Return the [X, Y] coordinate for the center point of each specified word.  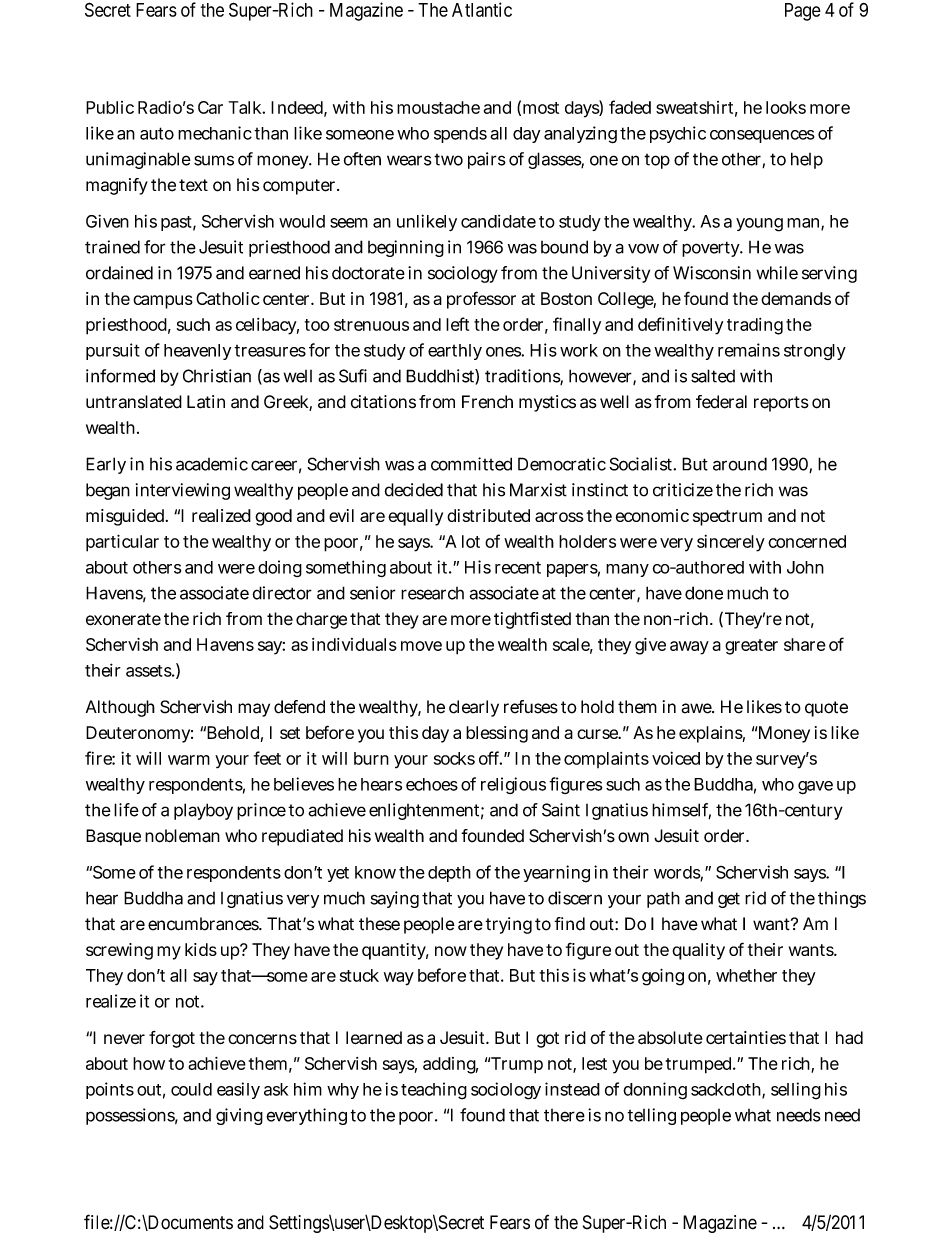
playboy [203, 811]
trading [755, 326]
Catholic [228, 298]
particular [122, 543]
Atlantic [482, 9]
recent [518, 568]
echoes [432, 784]
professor [481, 300]
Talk [246, 107]
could [191, 1089]
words [677, 873]
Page [803, 12]
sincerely [731, 543]
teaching [434, 1091]
